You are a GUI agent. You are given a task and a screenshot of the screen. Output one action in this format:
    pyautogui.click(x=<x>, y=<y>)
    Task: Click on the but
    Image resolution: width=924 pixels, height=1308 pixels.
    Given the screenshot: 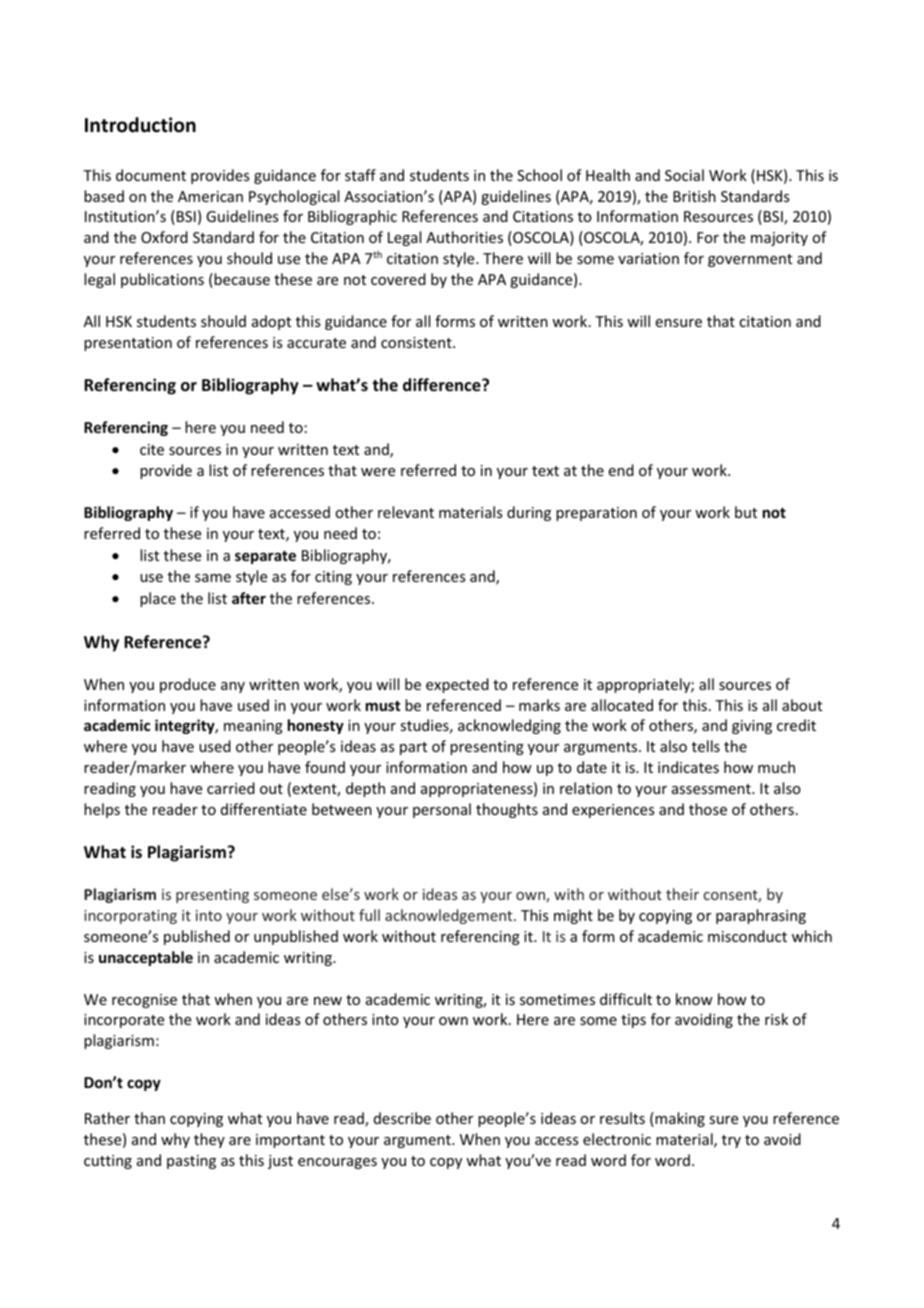 What is the action you would take?
    pyautogui.click(x=746, y=512)
